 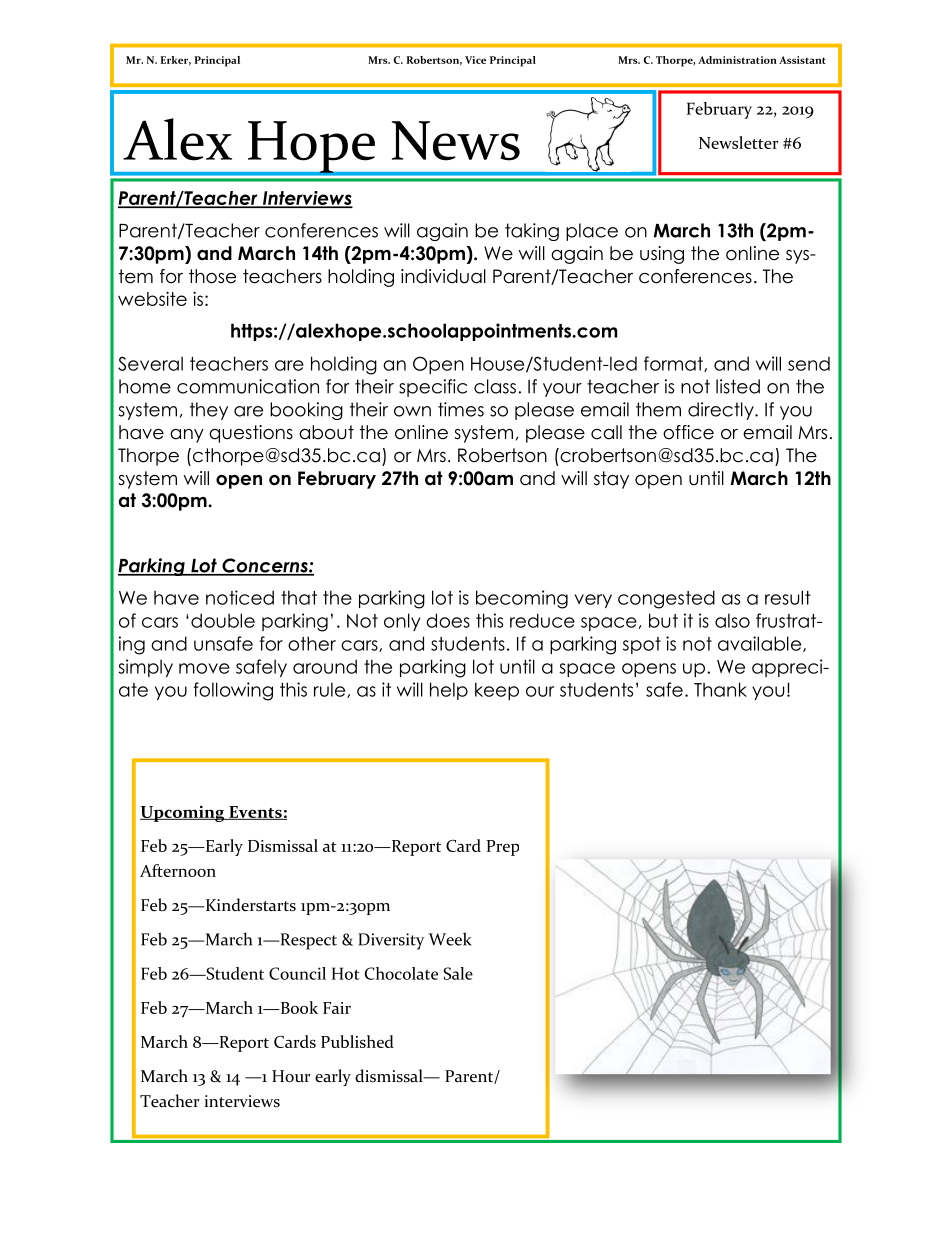 What do you see at coordinates (475, 60) in the screenshot?
I see `Vice` at bounding box center [475, 60].
